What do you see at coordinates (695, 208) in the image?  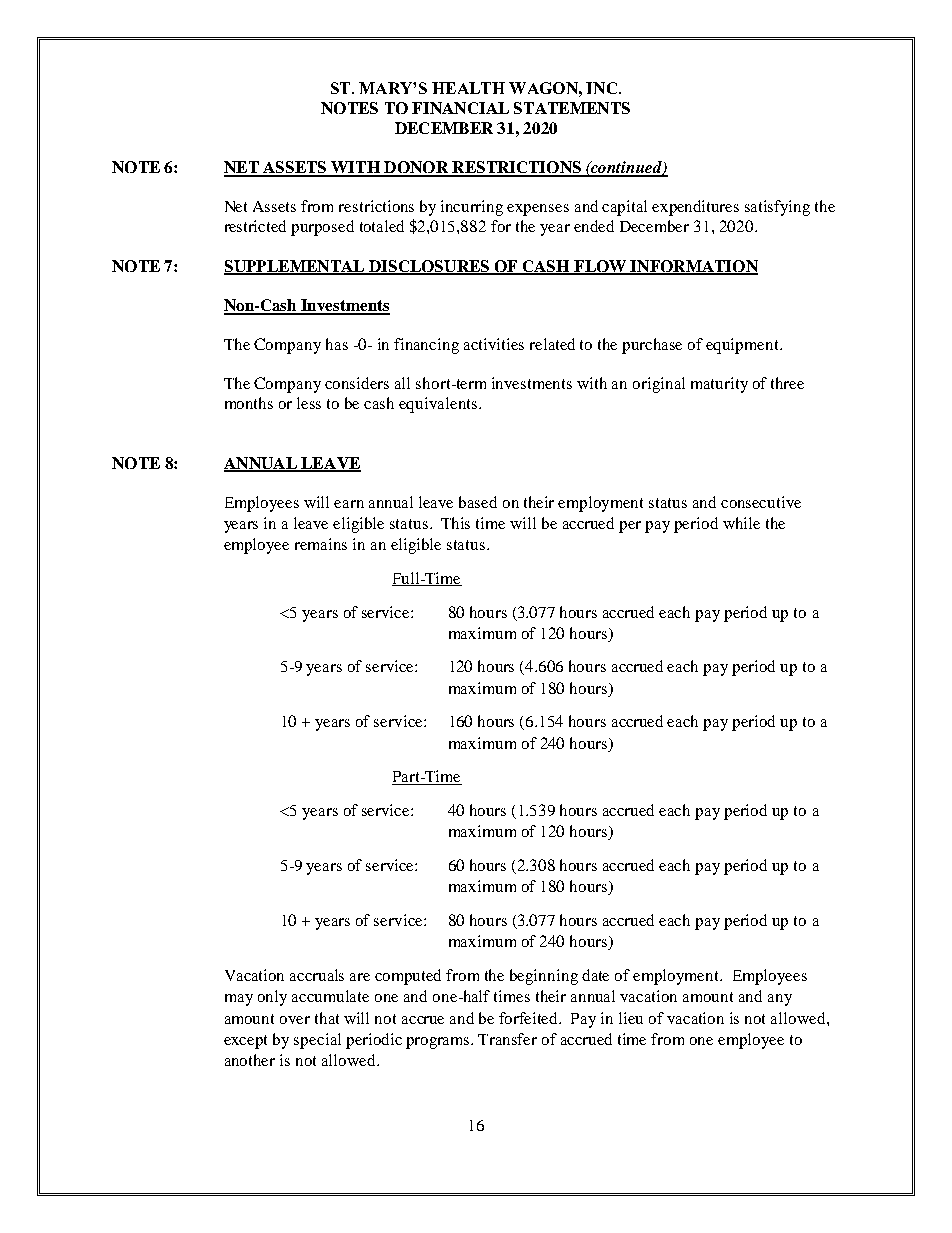 I see `expenditures` at bounding box center [695, 208].
